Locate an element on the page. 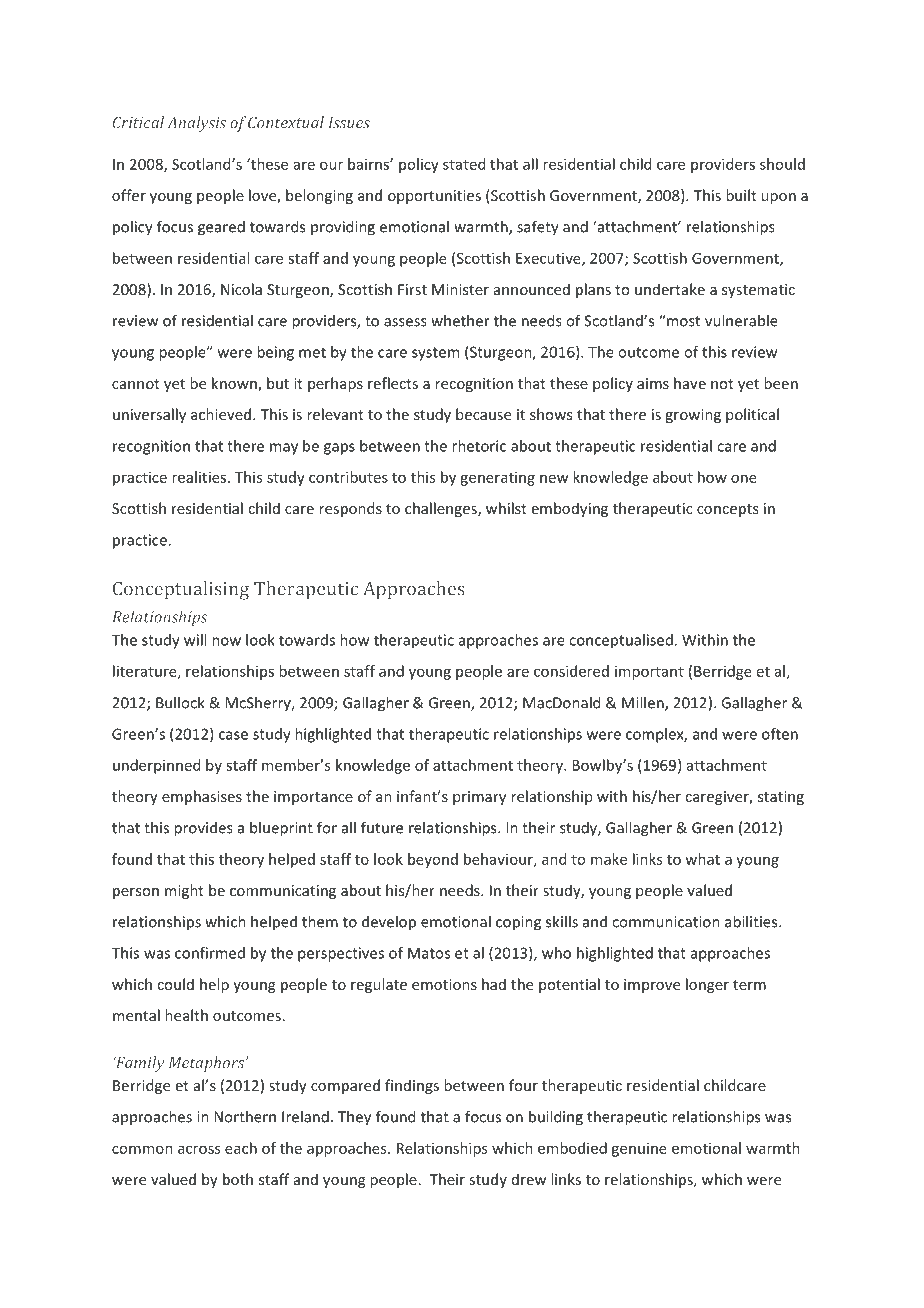  what is located at coordinates (702, 859).
